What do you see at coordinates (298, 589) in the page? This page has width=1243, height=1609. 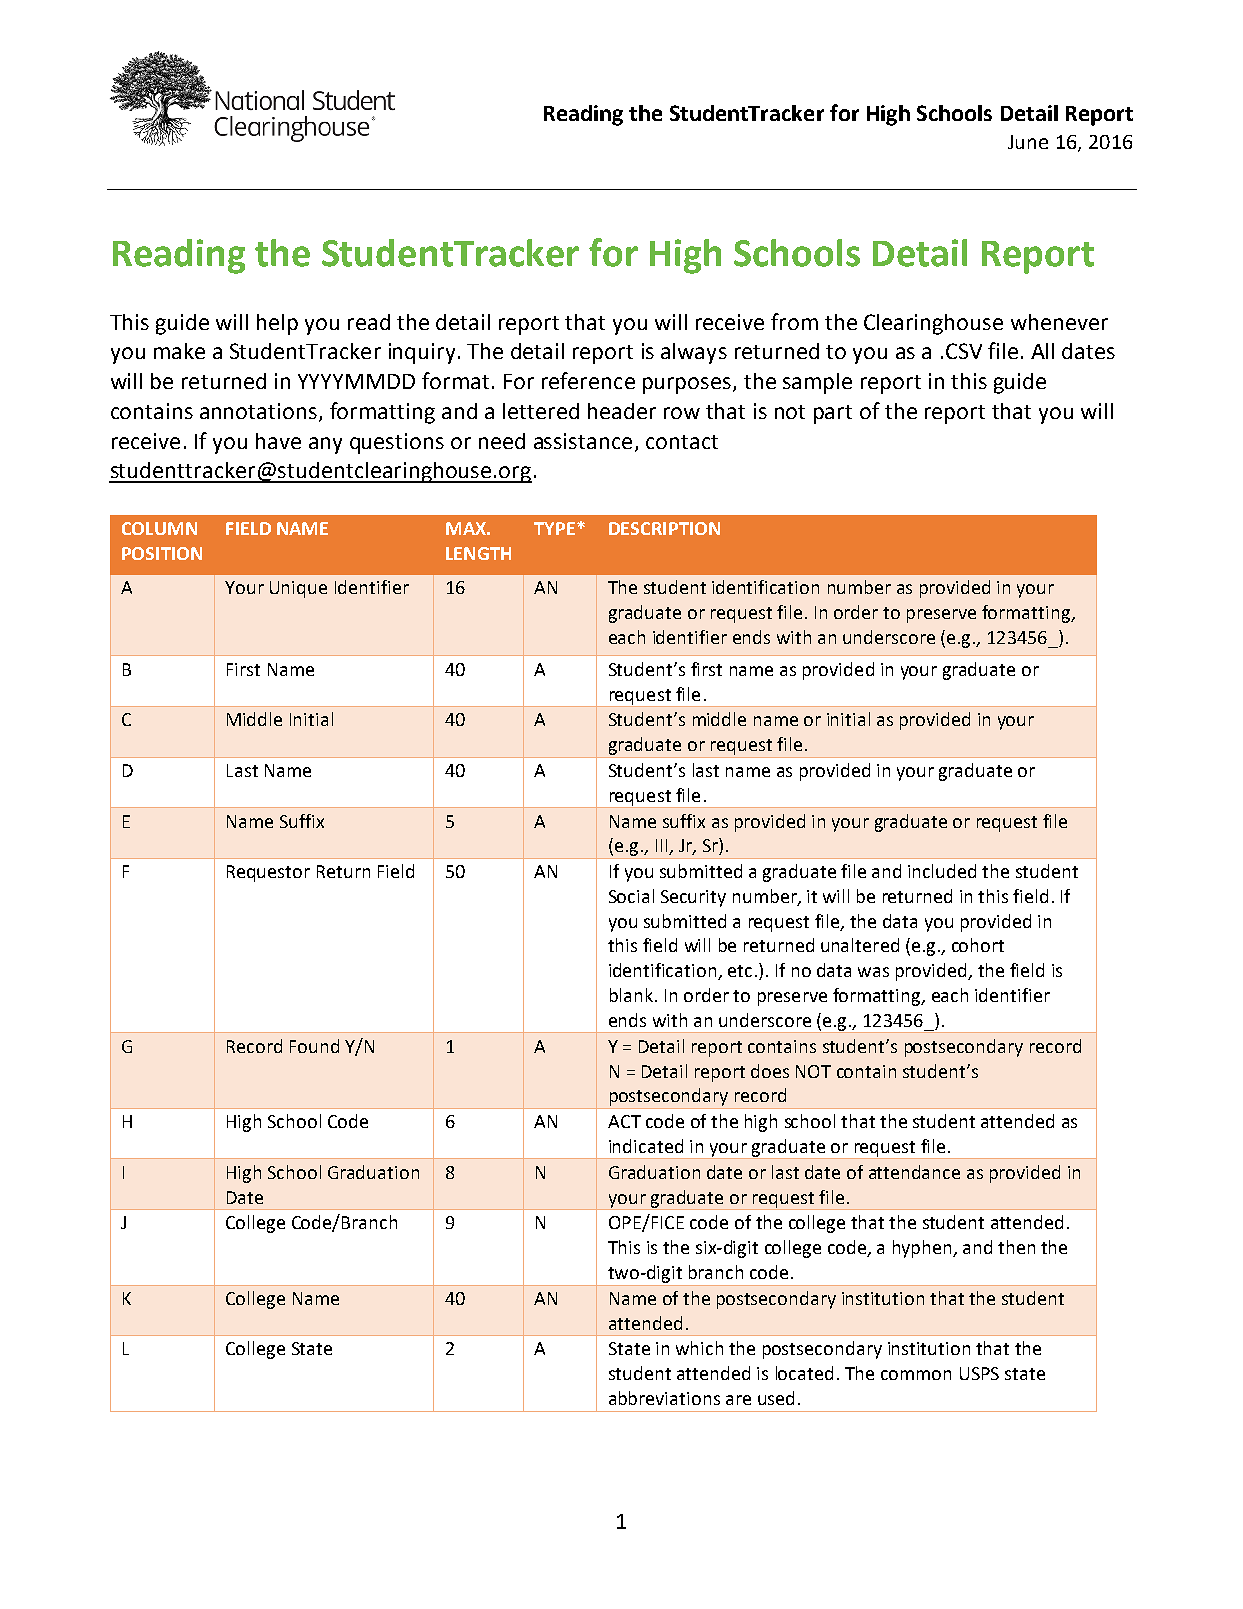 I see `Unique` at bounding box center [298, 589].
